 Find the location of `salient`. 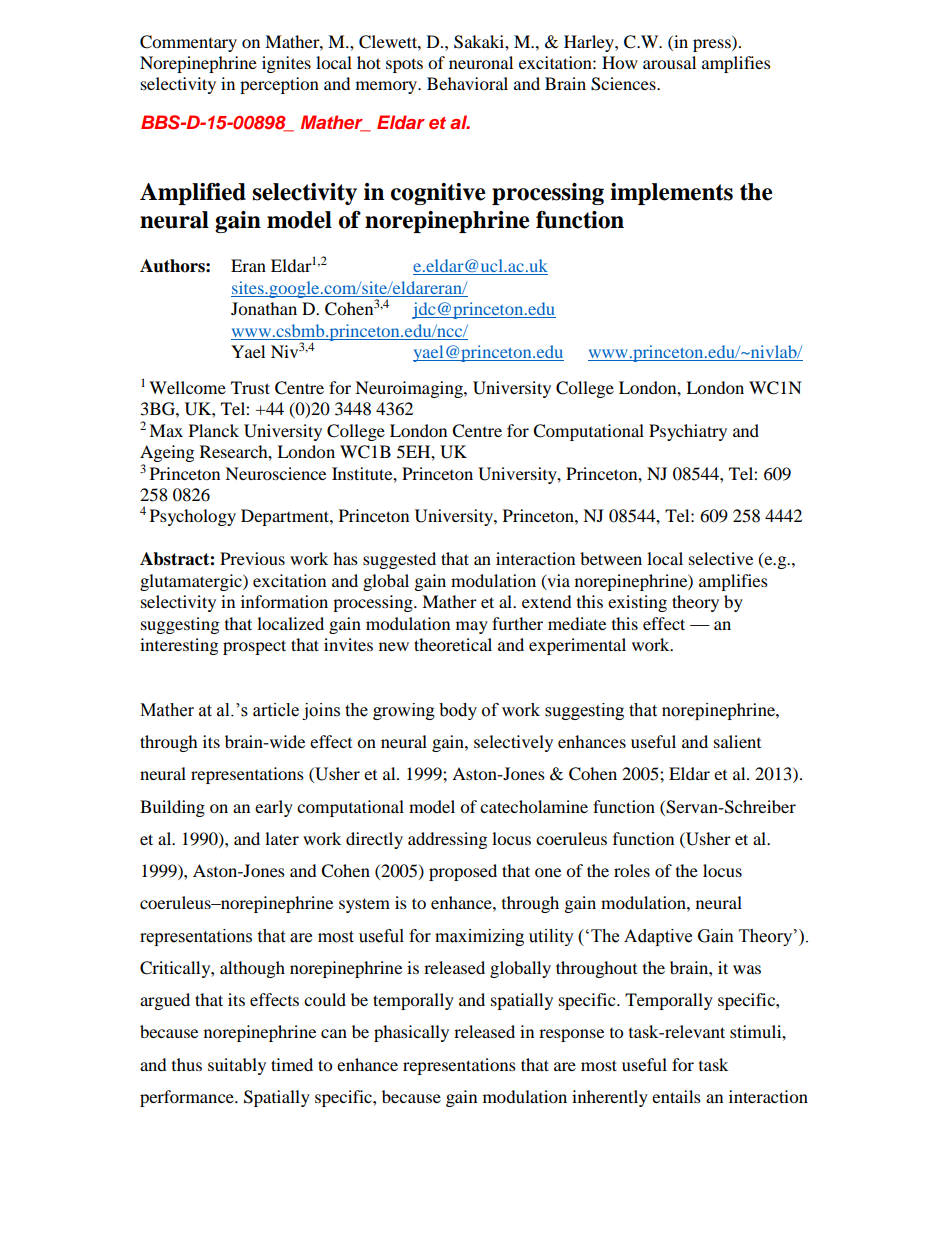

salient is located at coordinates (737, 741).
